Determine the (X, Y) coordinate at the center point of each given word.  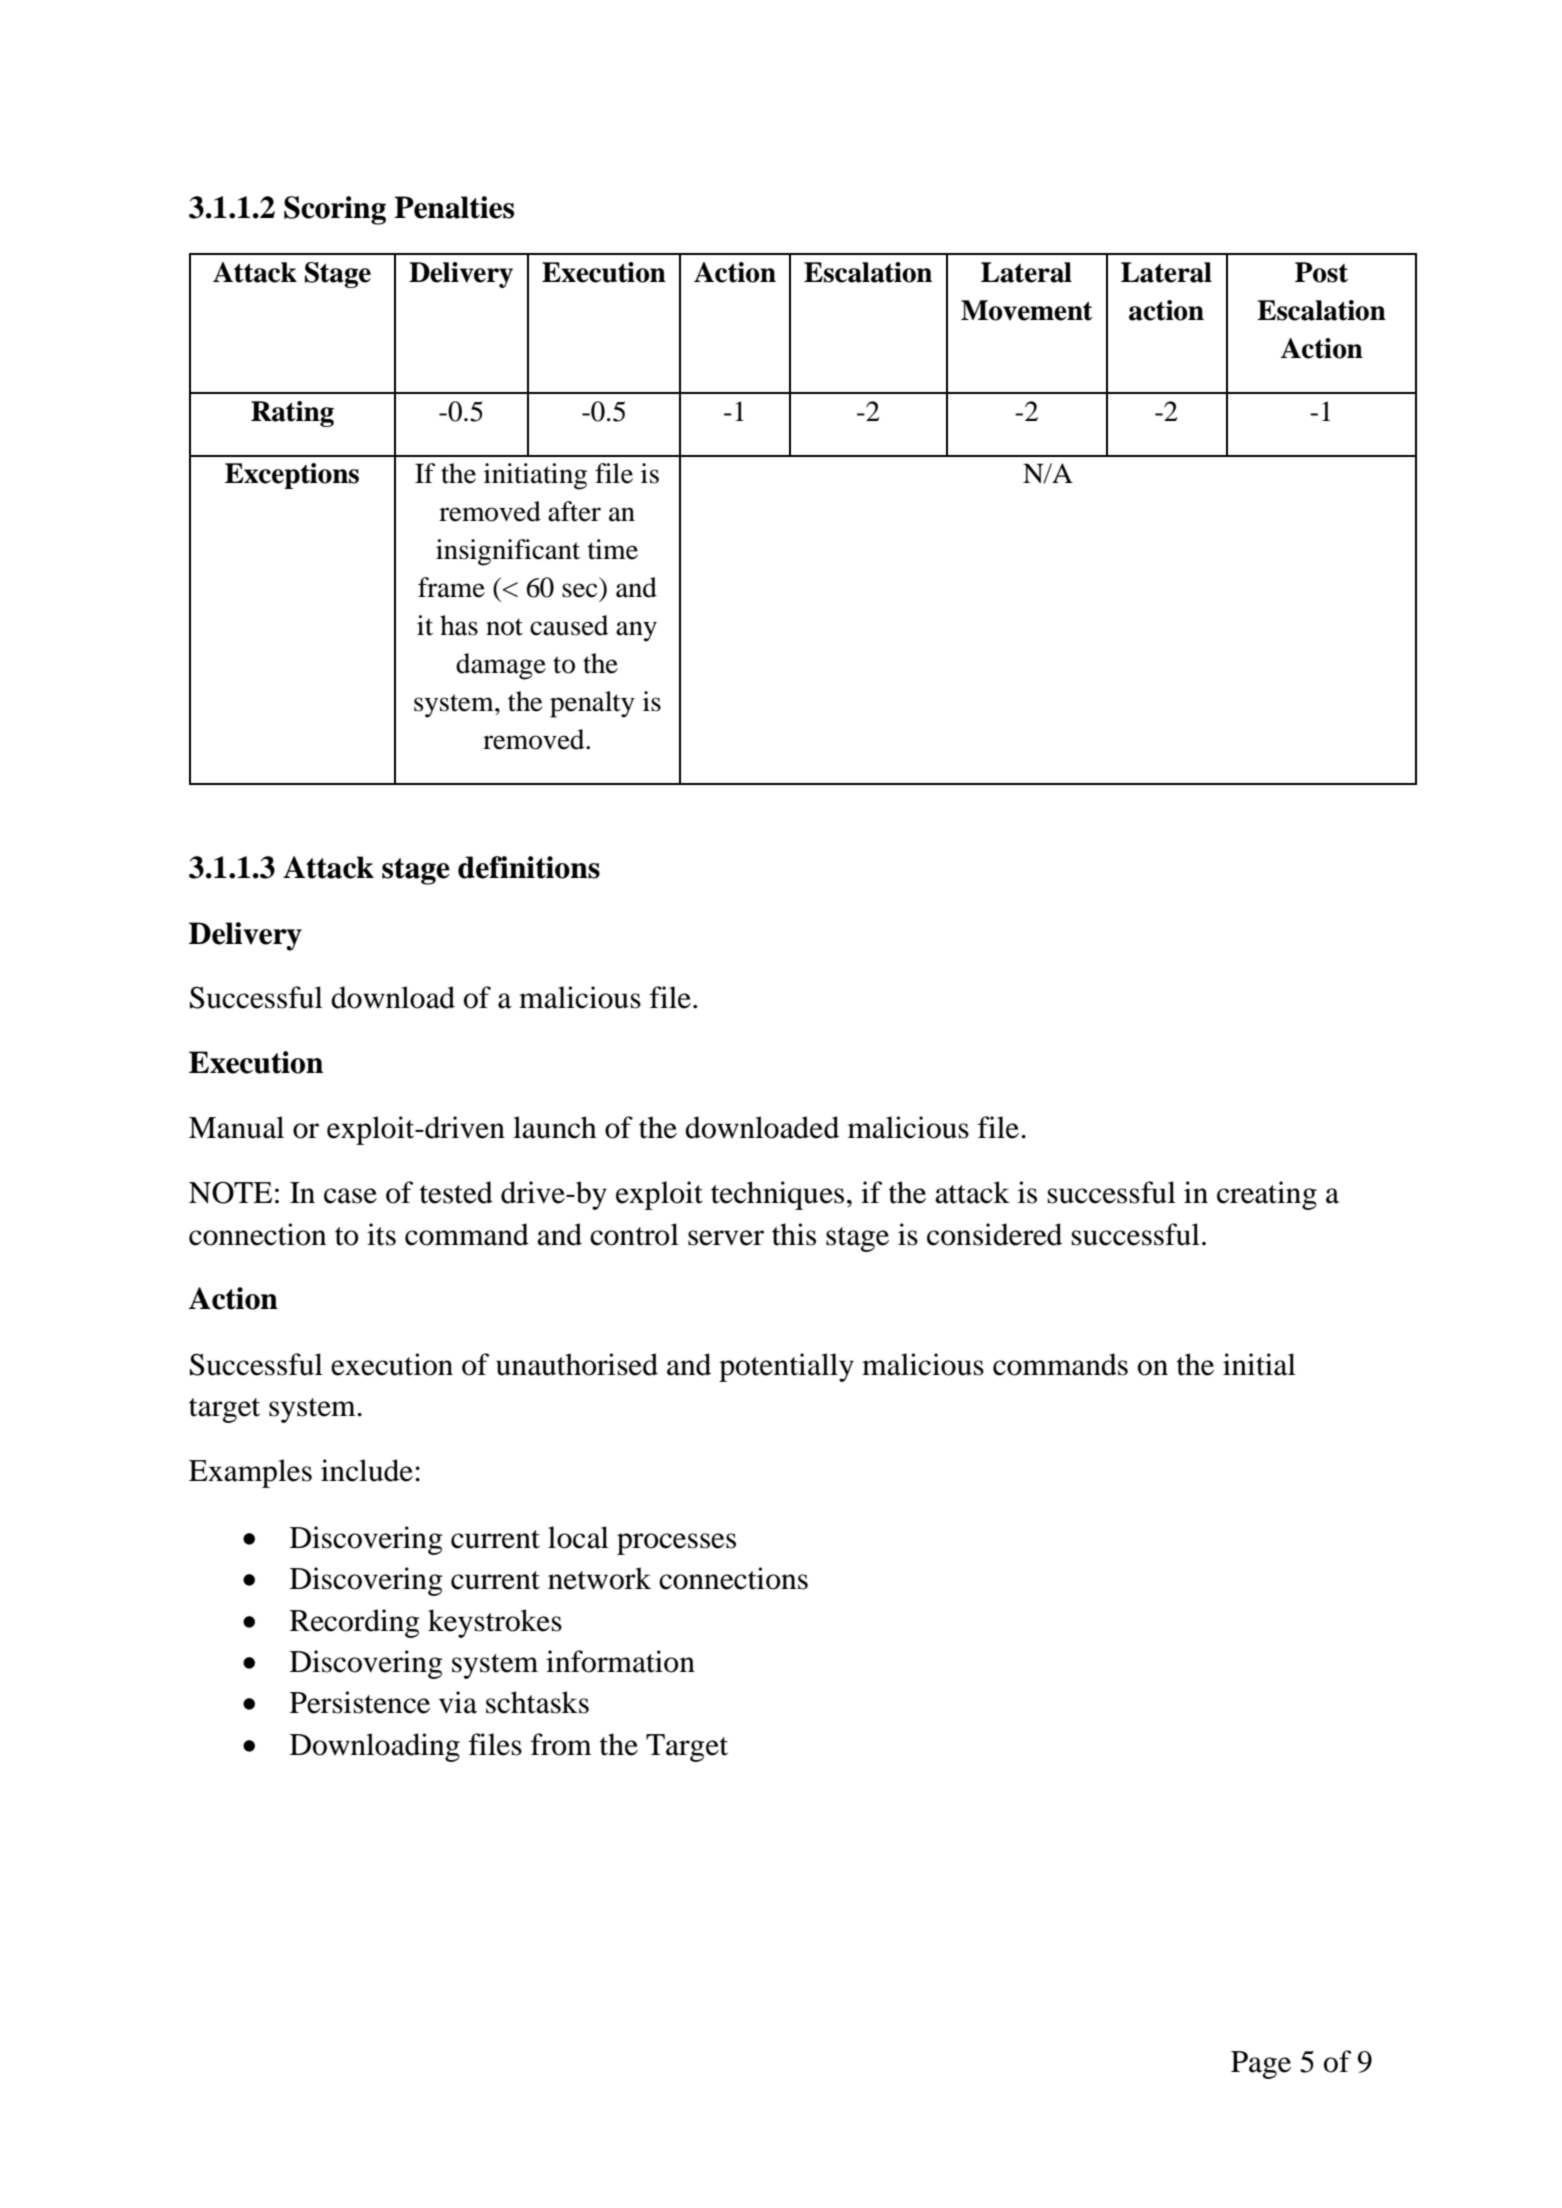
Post (1321, 272)
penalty (592, 704)
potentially (786, 1367)
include (367, 1470)
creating (1267, 1195)
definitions (529, 867)
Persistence (360, 1702)
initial (1259, 1364)
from (561, 1744)
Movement (1027, 310)
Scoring (335, 210)
